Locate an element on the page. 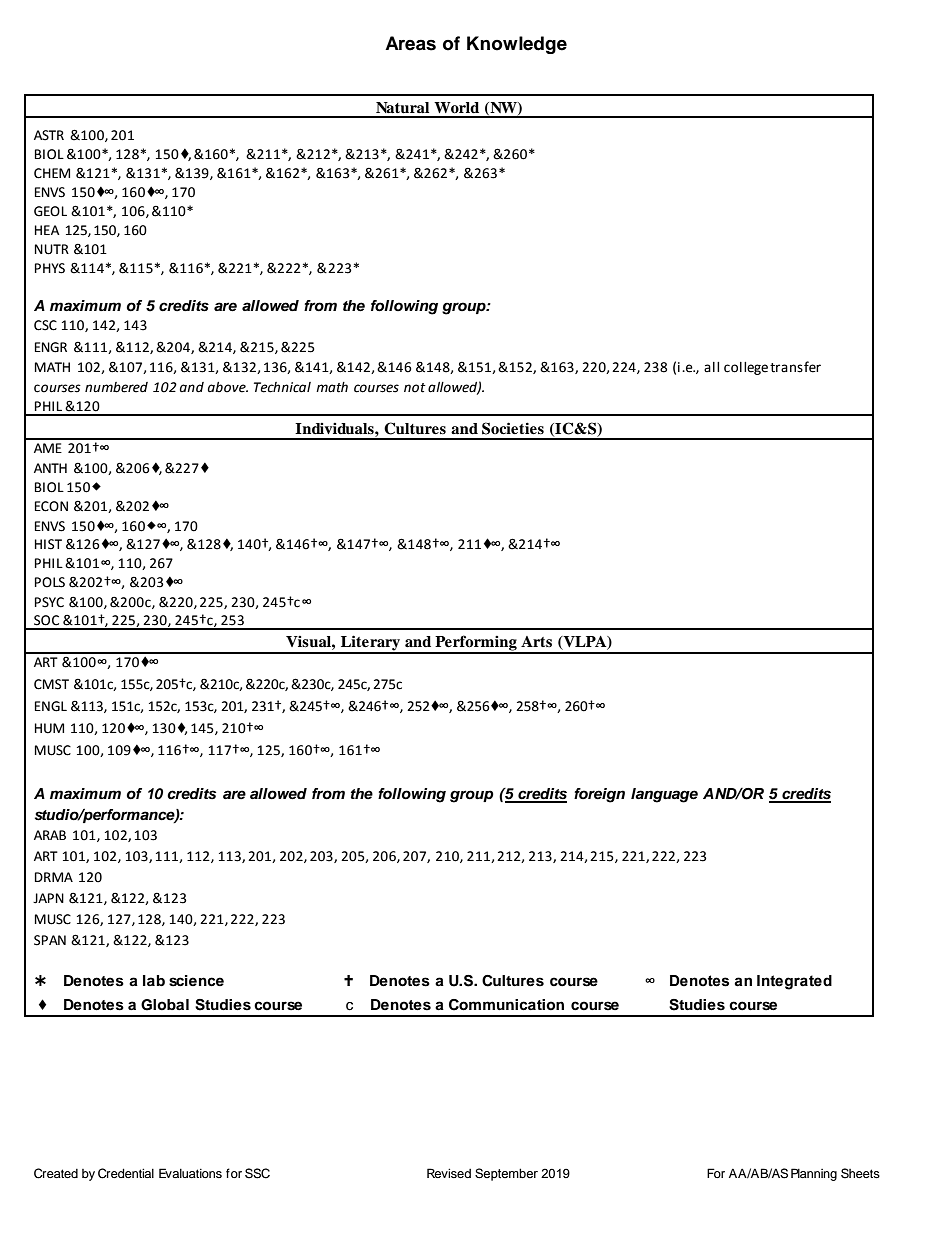 This document has height=1233, width=952. Performing is located at coordinates (476, 644).
